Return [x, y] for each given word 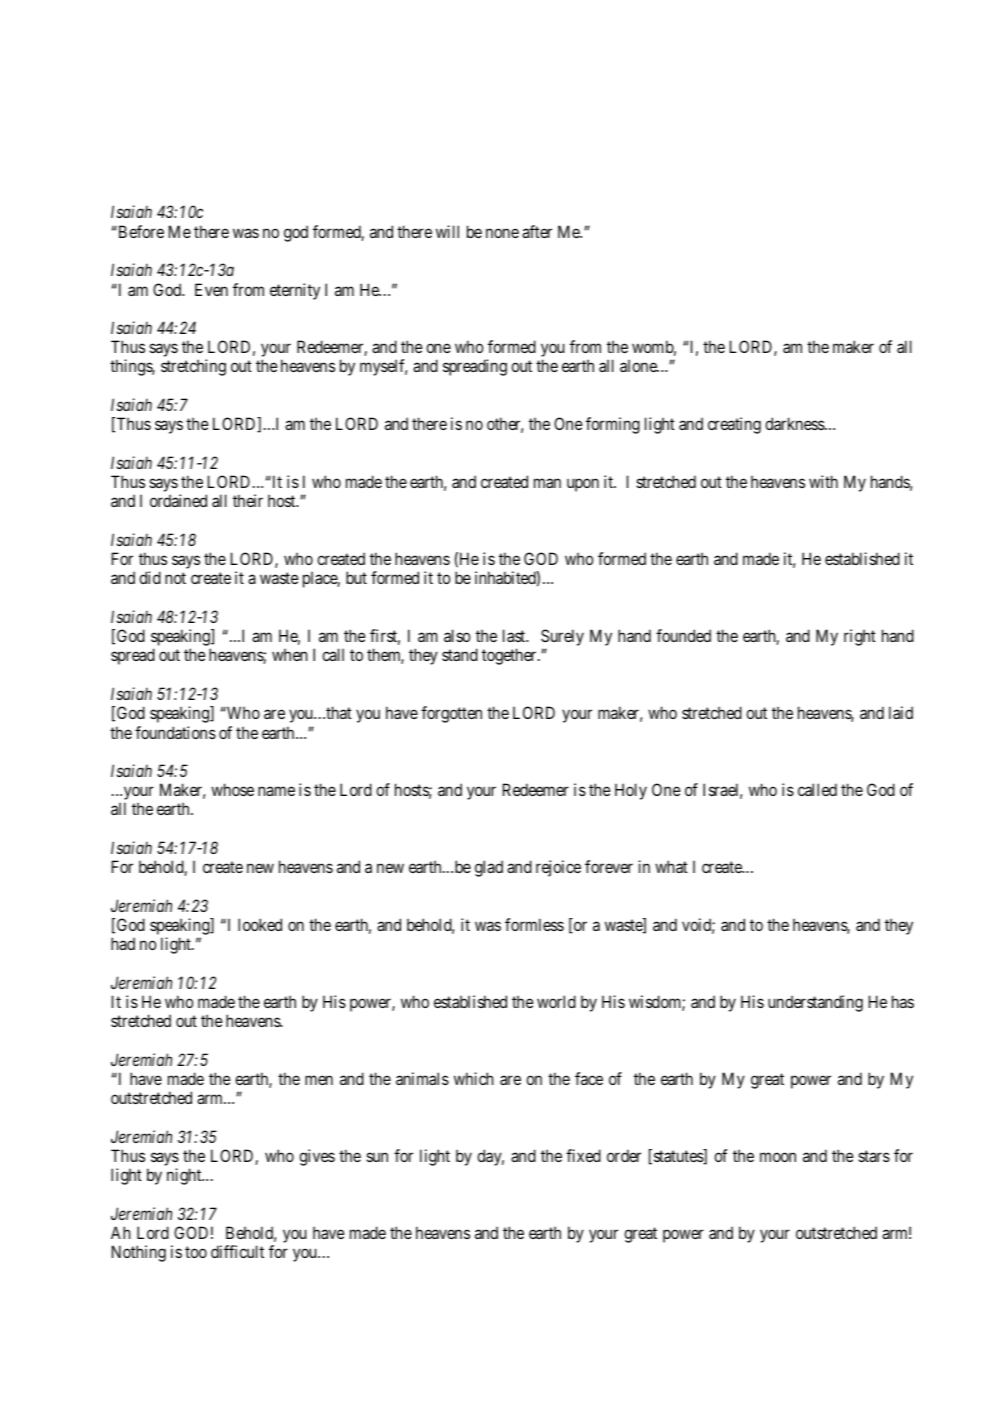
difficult [237, 1251]
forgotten [451, 714]
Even [211, 289]
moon [778, 1157]
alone [639, 365]
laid [901, 712]
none [502, 233]
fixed [583, 1155]
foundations [175, 732]
